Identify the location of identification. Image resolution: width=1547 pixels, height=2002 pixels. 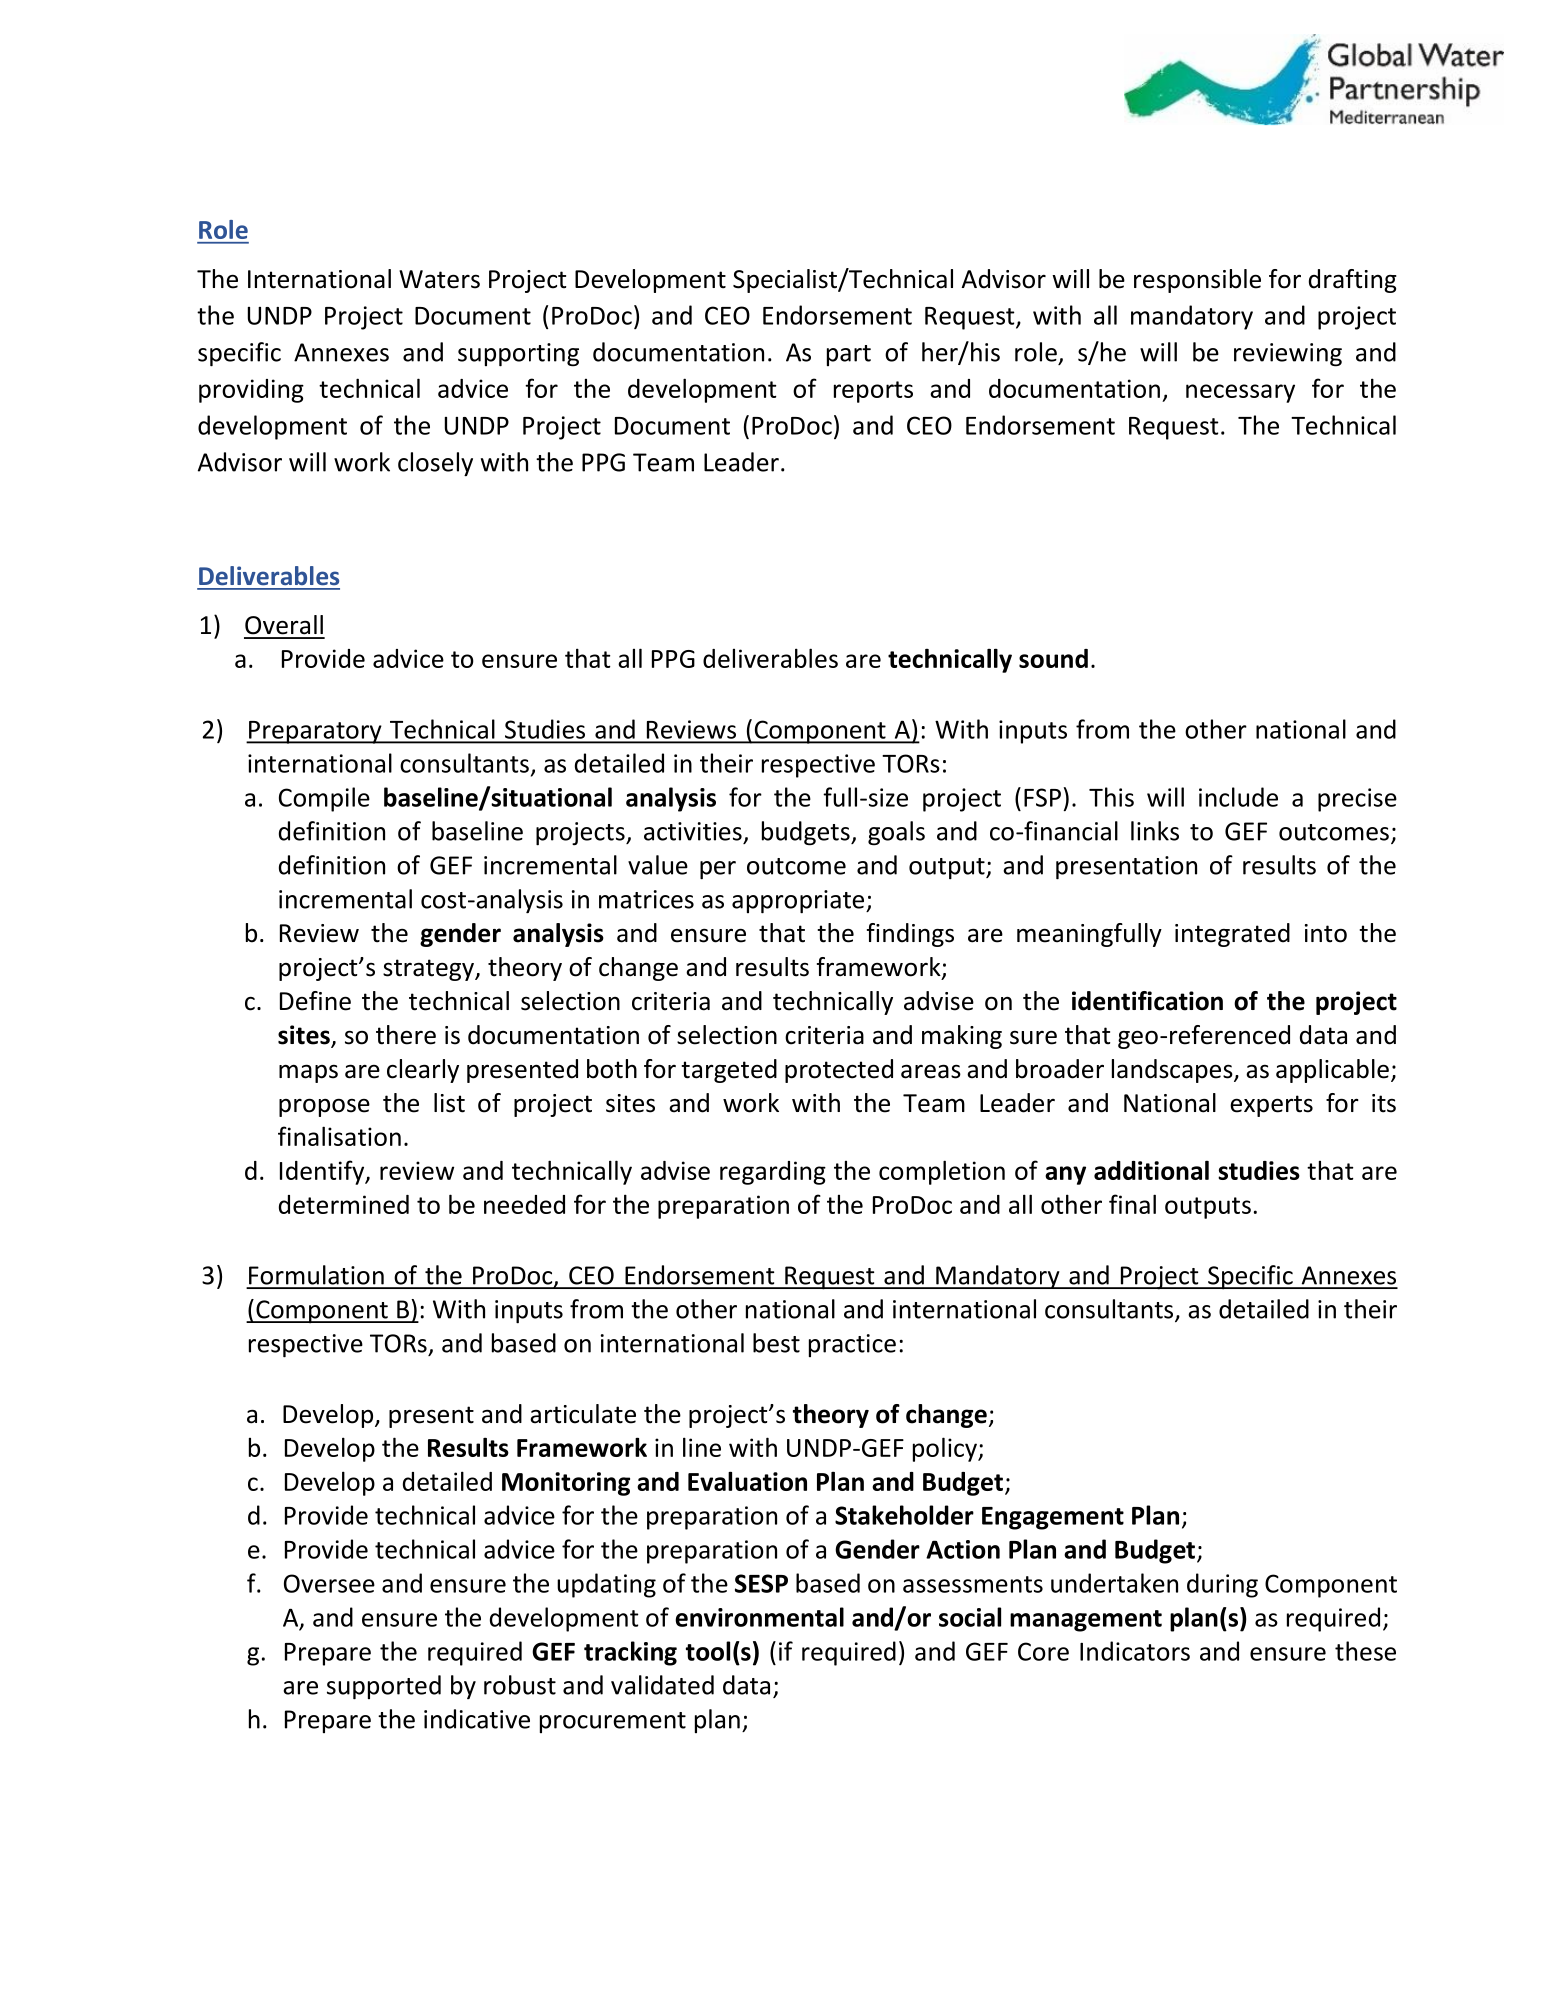
(1147, 1001).
